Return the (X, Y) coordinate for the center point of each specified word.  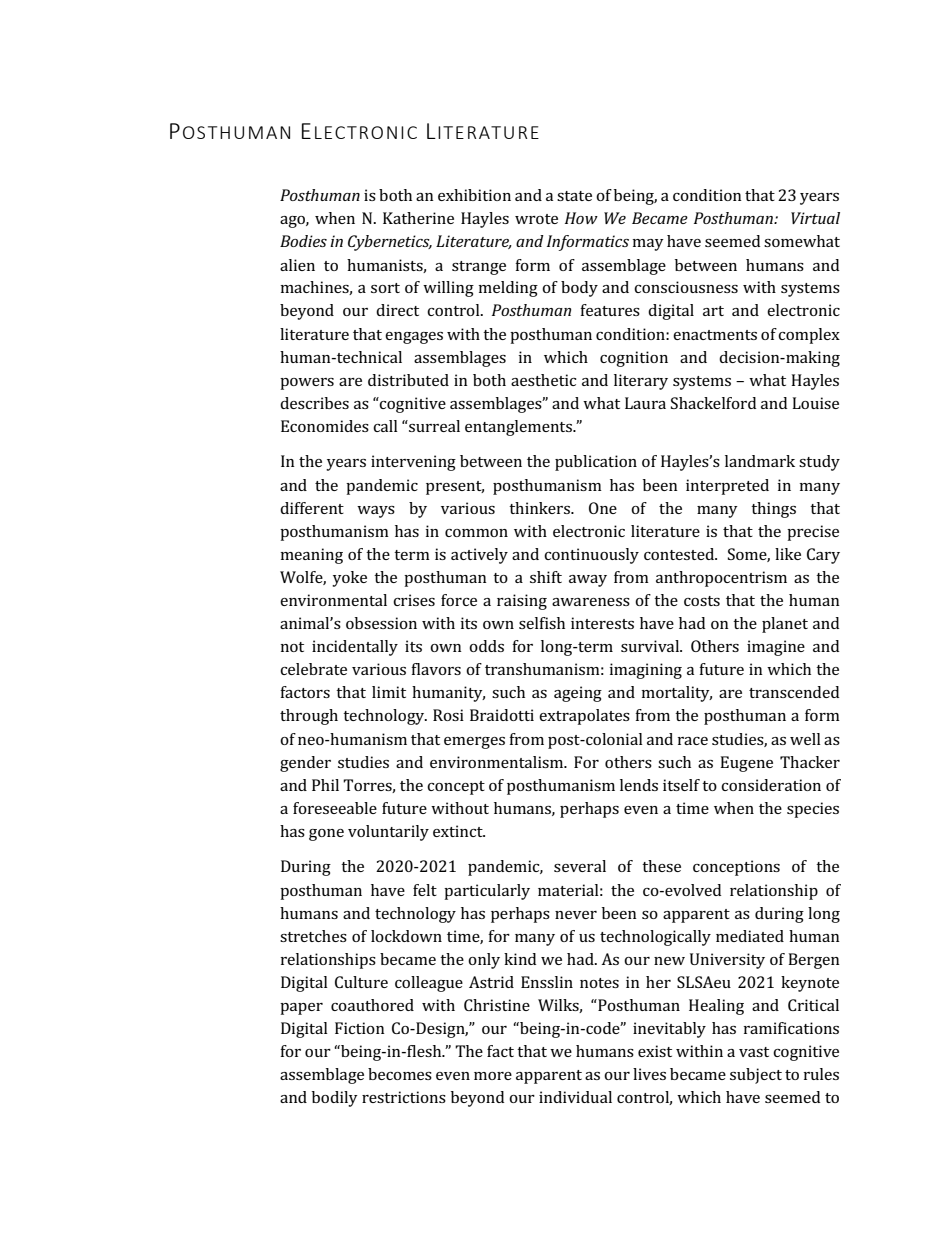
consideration (771, 785)
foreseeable (335, 808)
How (581, 218)
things (773, 510)
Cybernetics (390, 243)
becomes (400, 1074)
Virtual (815, 218)
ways (376, 512)
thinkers (540, 508)
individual (575, 1097)
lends (639, 785)
